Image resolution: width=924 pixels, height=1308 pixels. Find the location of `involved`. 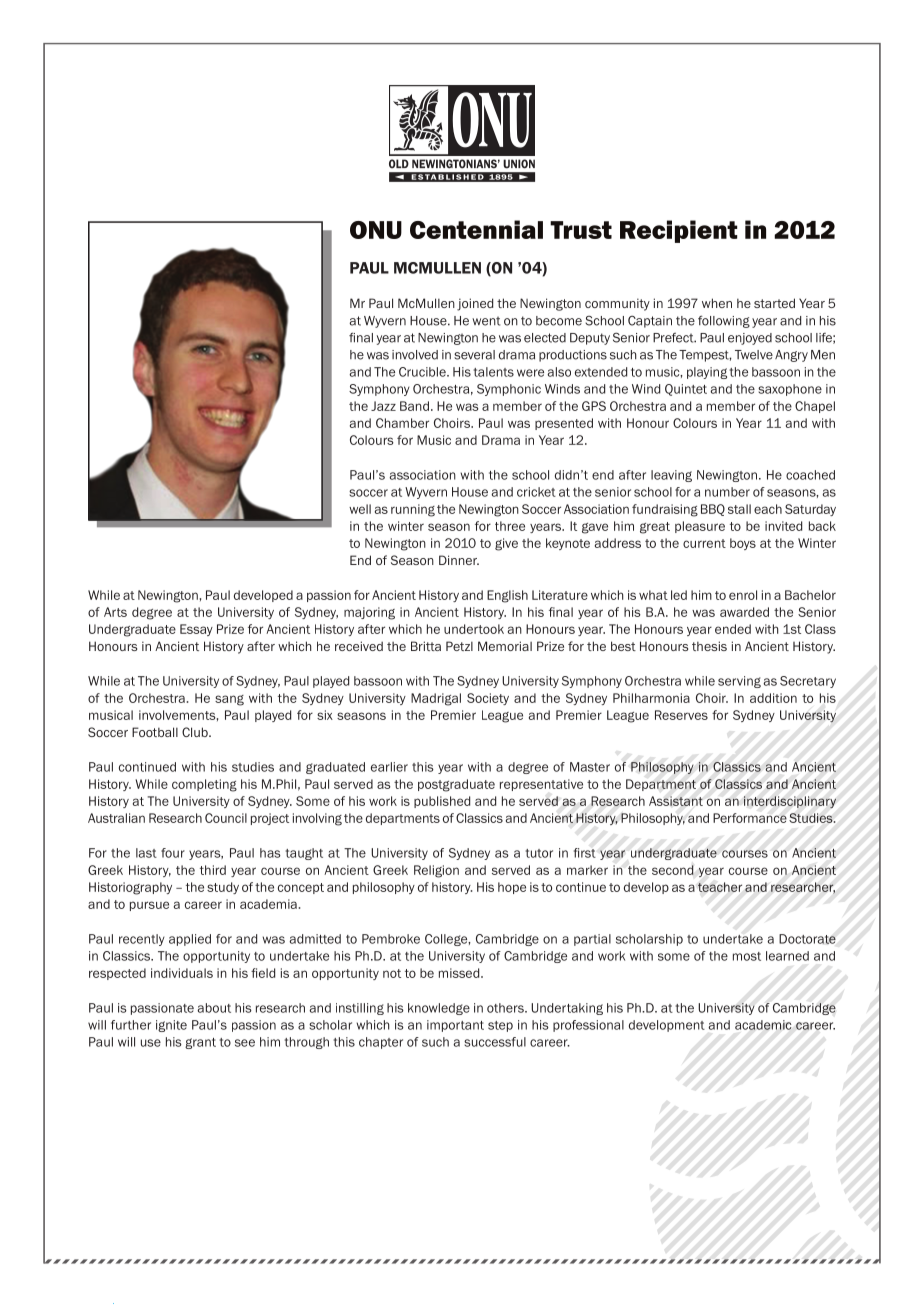

involved is located at coordinates (415, 355).
